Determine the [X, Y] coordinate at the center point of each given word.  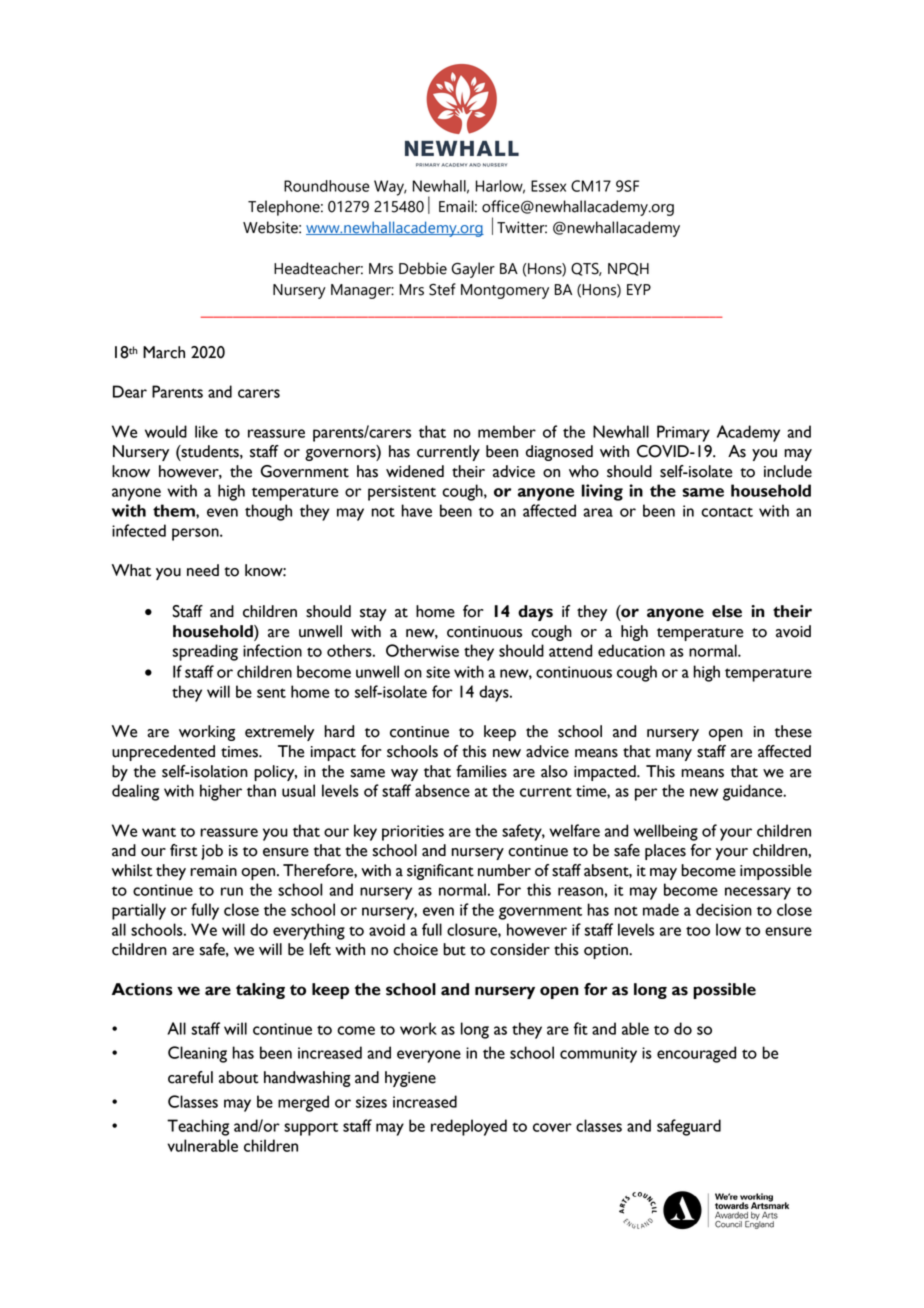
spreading [205, 652]
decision [724, 909]
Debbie [423, 268]
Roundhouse [326, 186]
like [206, 431]
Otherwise [422, 650]
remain [213, 871]
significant [440, 872]
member [507, 431]
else [727, 611]
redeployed [469, 1127]
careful [190, 1077]
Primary [683, 433]
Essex [548, 186]
